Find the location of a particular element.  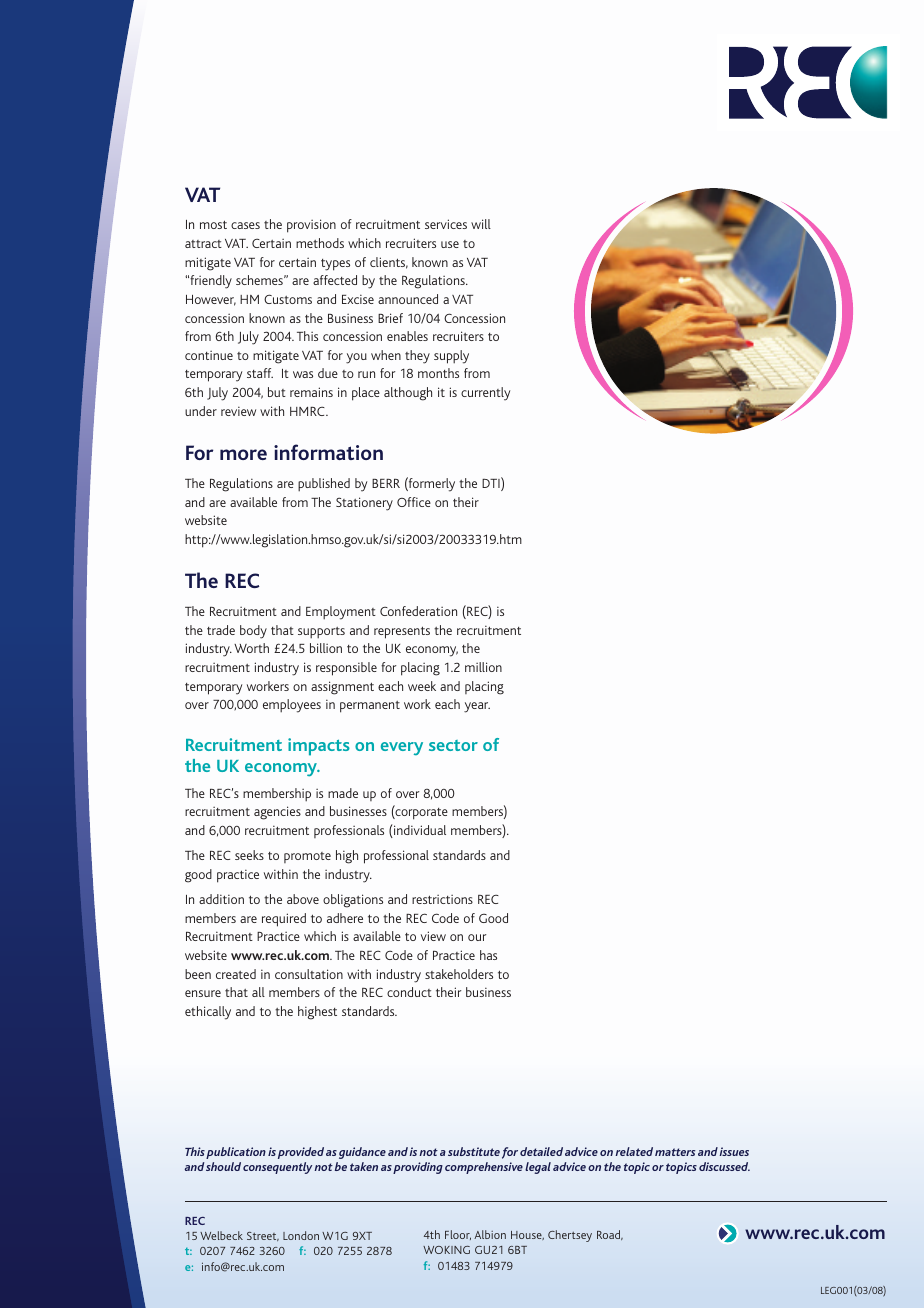

cases is located at coordinates (245, 225).
